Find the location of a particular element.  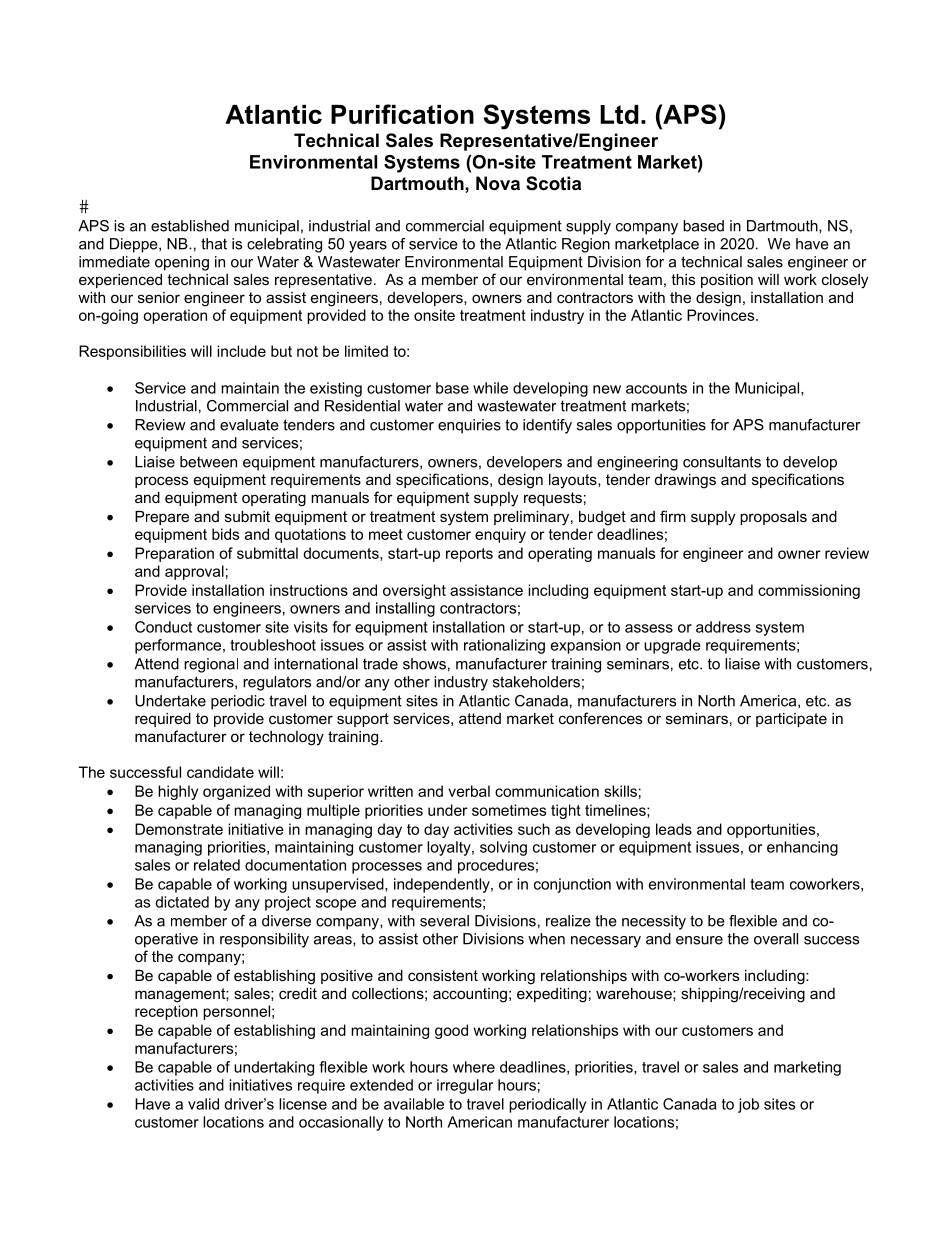

irregular is located at coordinates (465, 1086).
